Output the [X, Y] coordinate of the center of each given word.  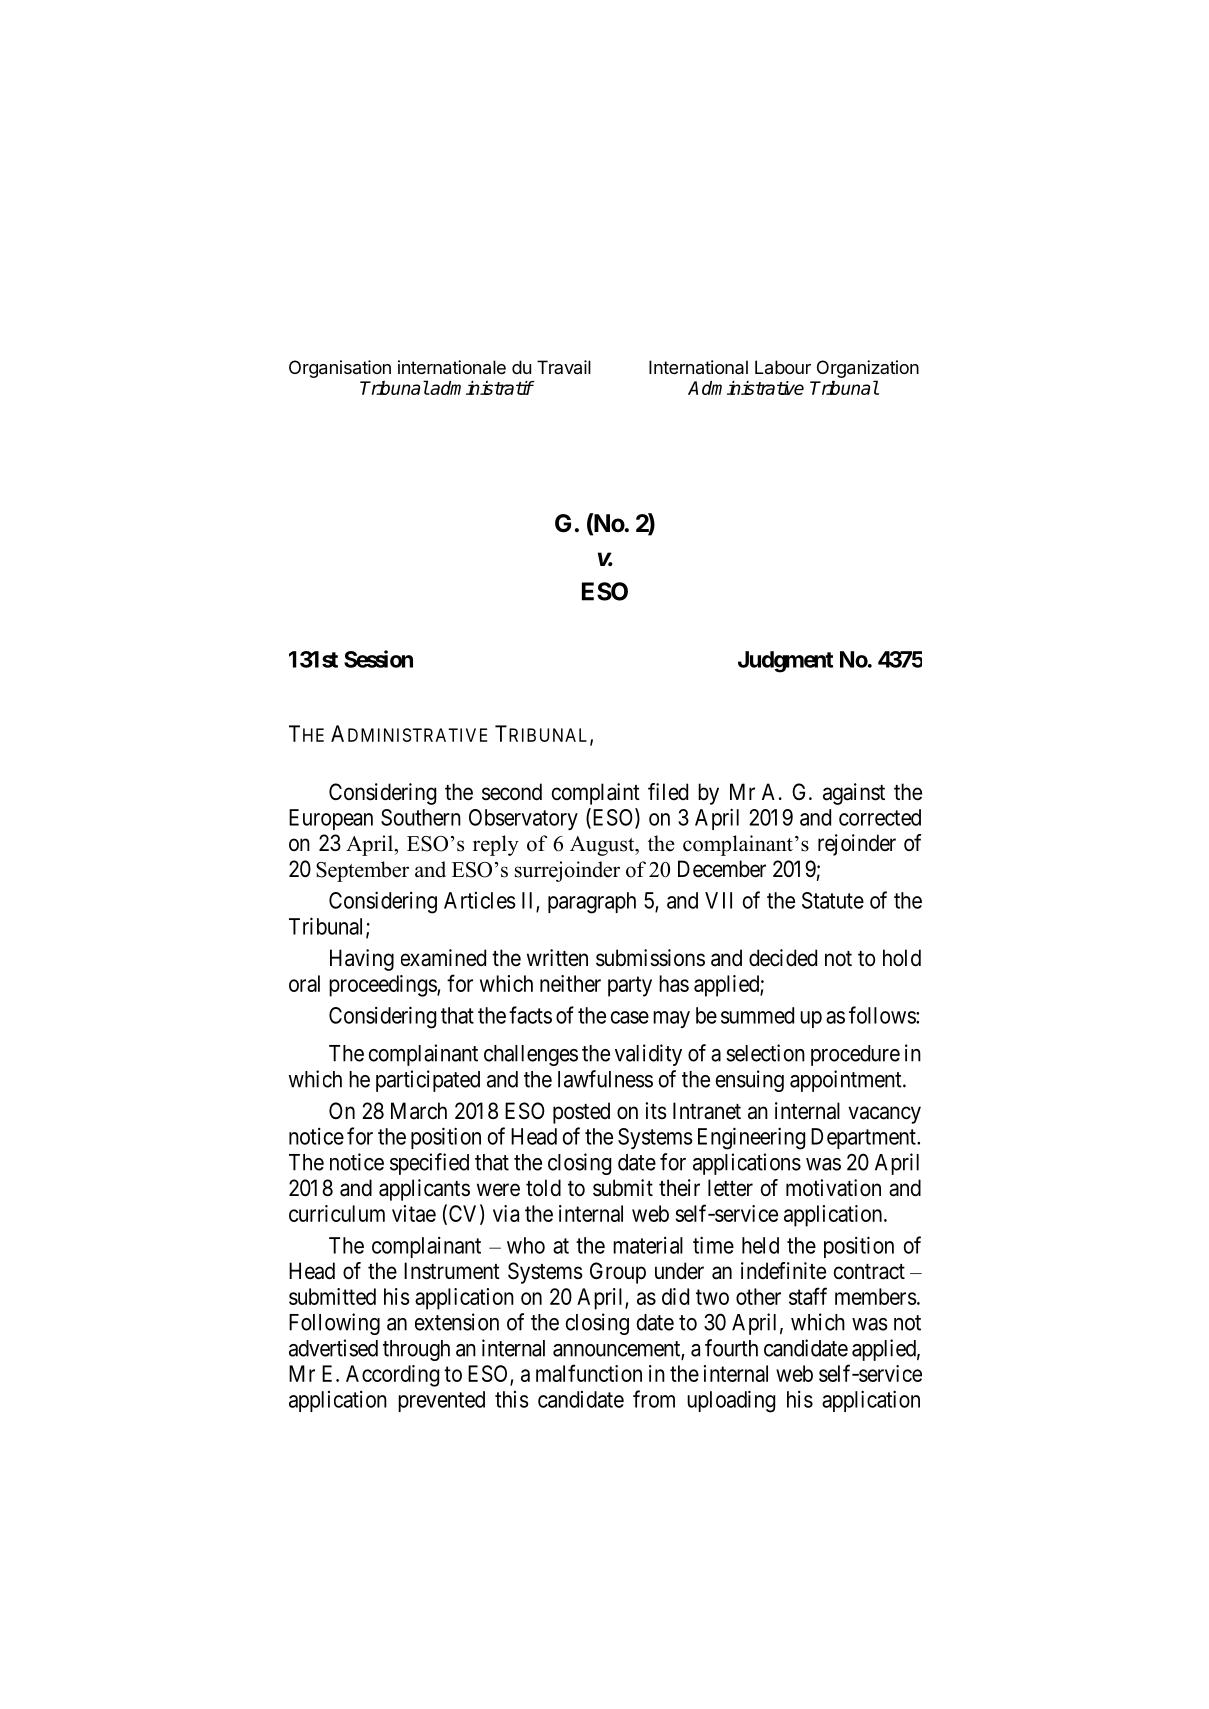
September [362, 871]
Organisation [340, 369]
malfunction [589, 1373]
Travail [564, 367]
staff [808, 1296]
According [392, 1376]
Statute [833, 900]
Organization [868, 369]
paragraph [592, 903]
